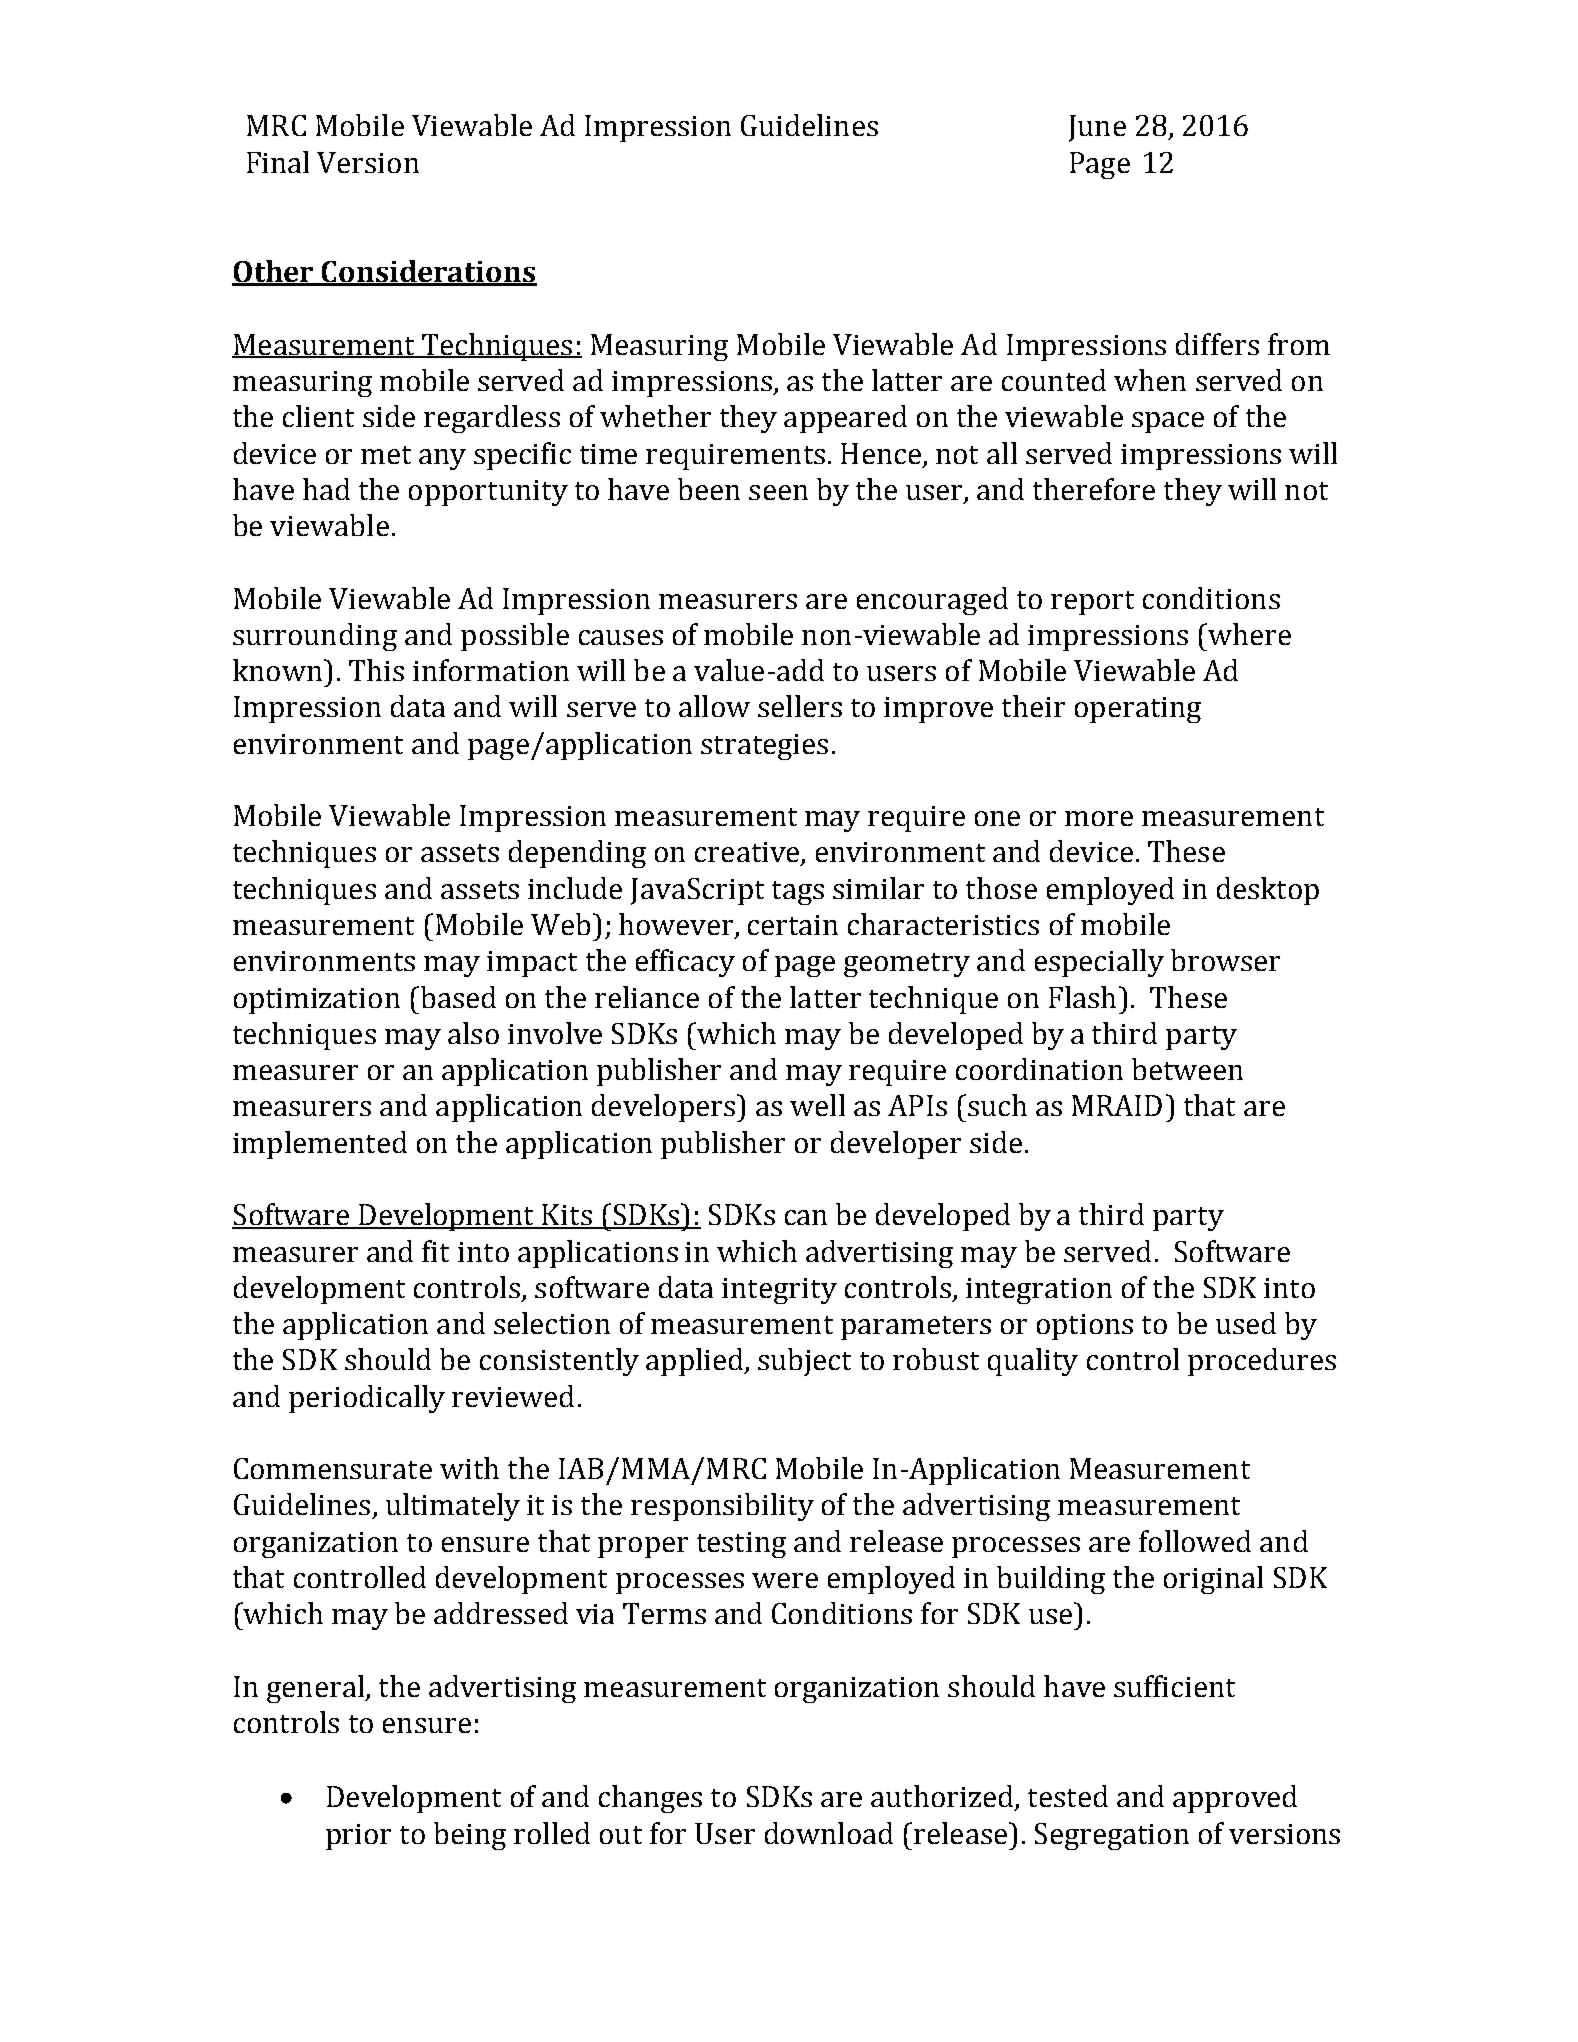 Image resolution: width=1578 pixels, height=2042 pixels. What do you see at coordinates (1099, 818) in the screenshot?
I see `more` at bounding box center [1099, 818].
